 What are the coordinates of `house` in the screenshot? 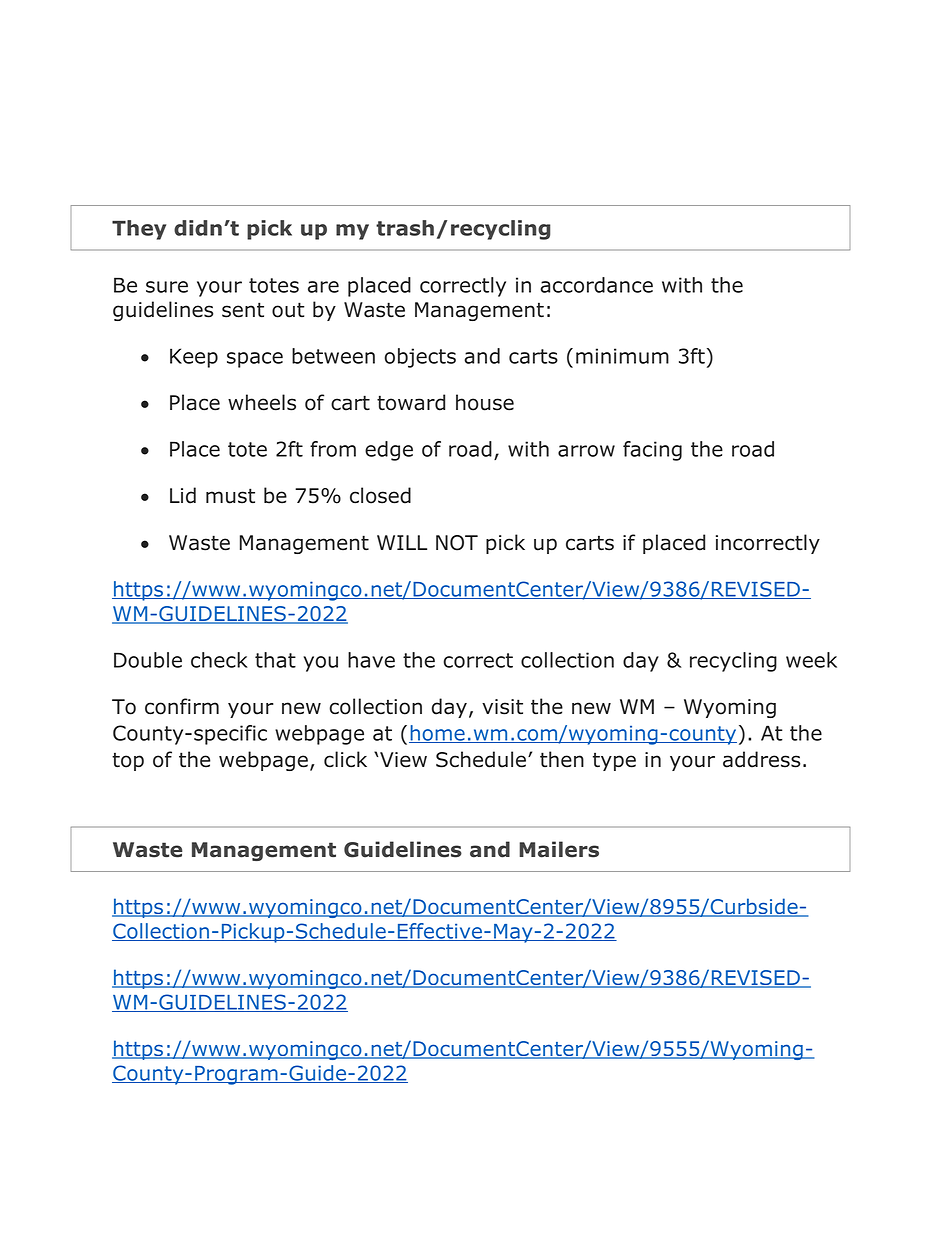 It's located at (485, 402).
